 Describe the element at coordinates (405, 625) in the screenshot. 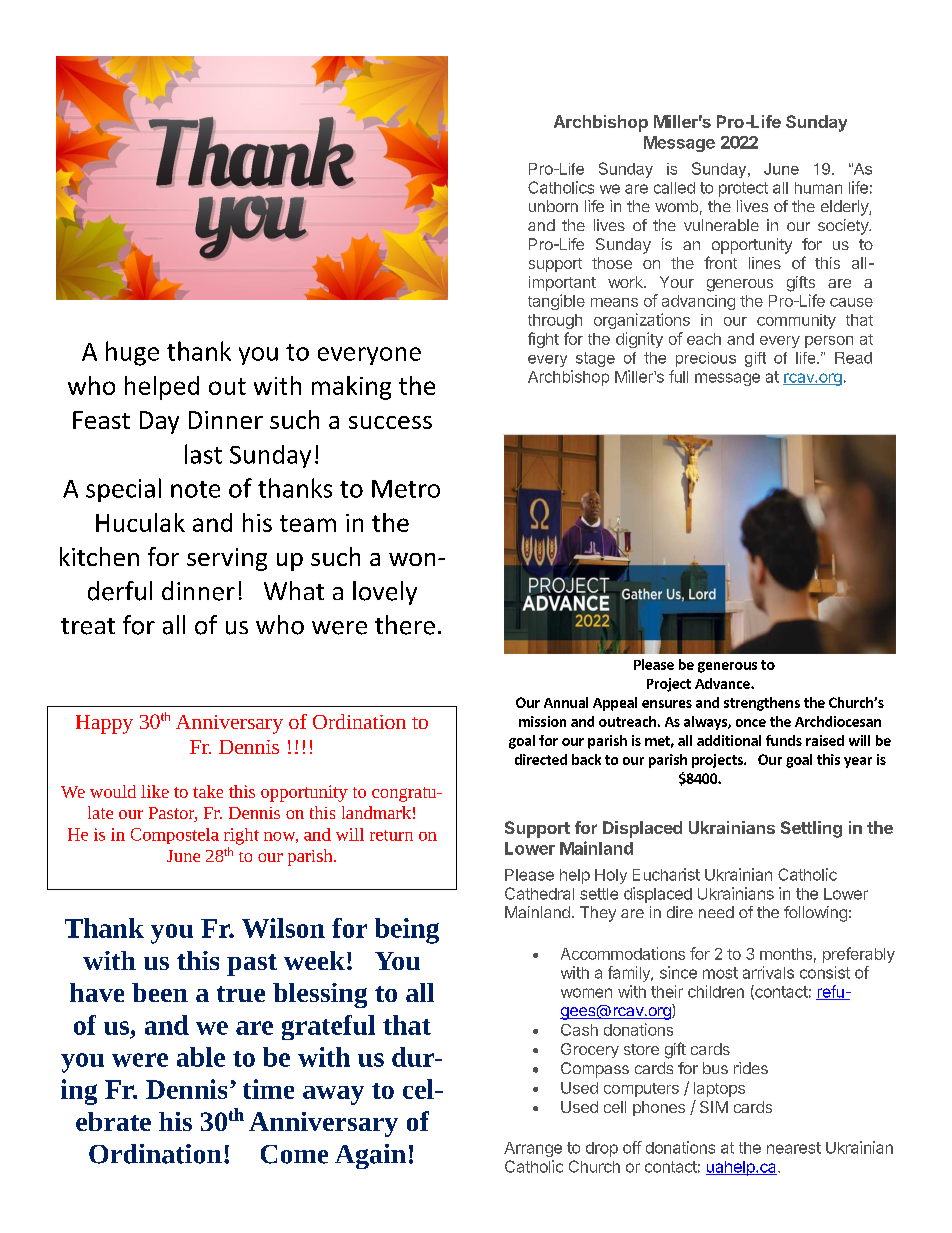

I see `there` at that location.
